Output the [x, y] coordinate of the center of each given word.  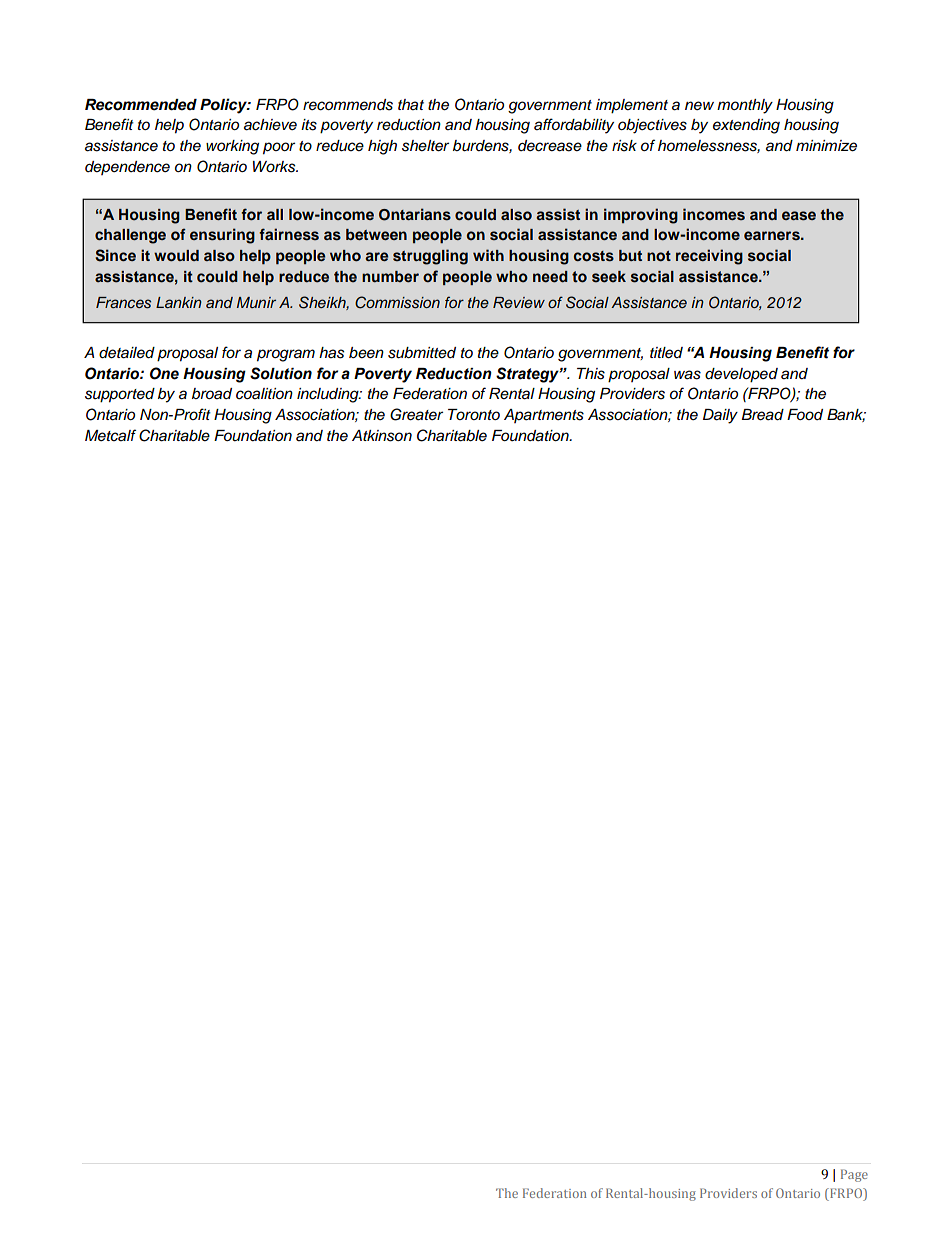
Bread [762, 415]
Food [805, 414]
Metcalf [110, 435]
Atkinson [382, 436]
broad [212, 393]
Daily [720, 416]
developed [741, 375]
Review [519, 302]
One [164, 373]
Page [854, 1175]
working [232, 147]
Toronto [474, 414]
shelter [425, 146]
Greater [416, 414]
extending [746, 126]
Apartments [544, 416]
